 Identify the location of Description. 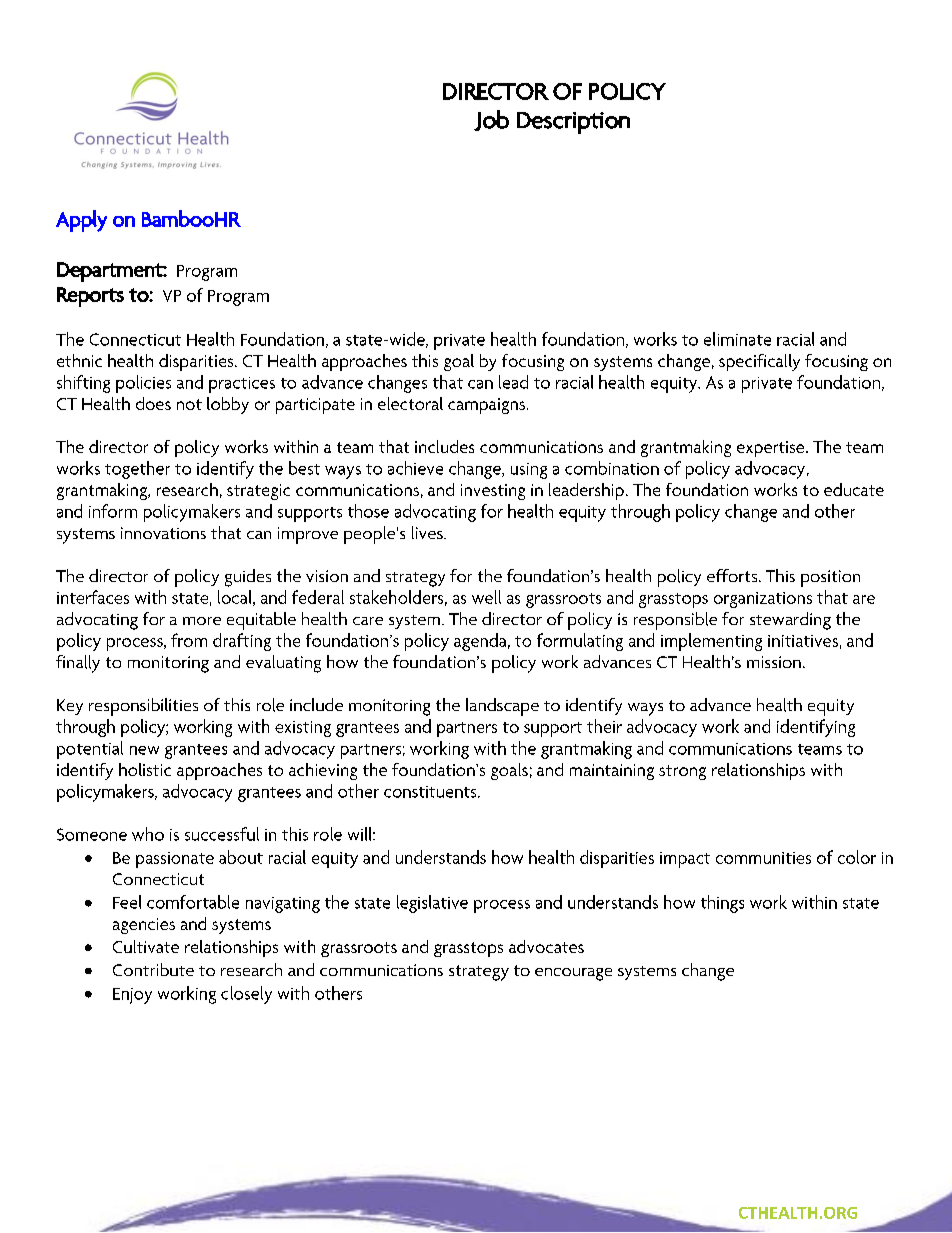
(573, 123).
